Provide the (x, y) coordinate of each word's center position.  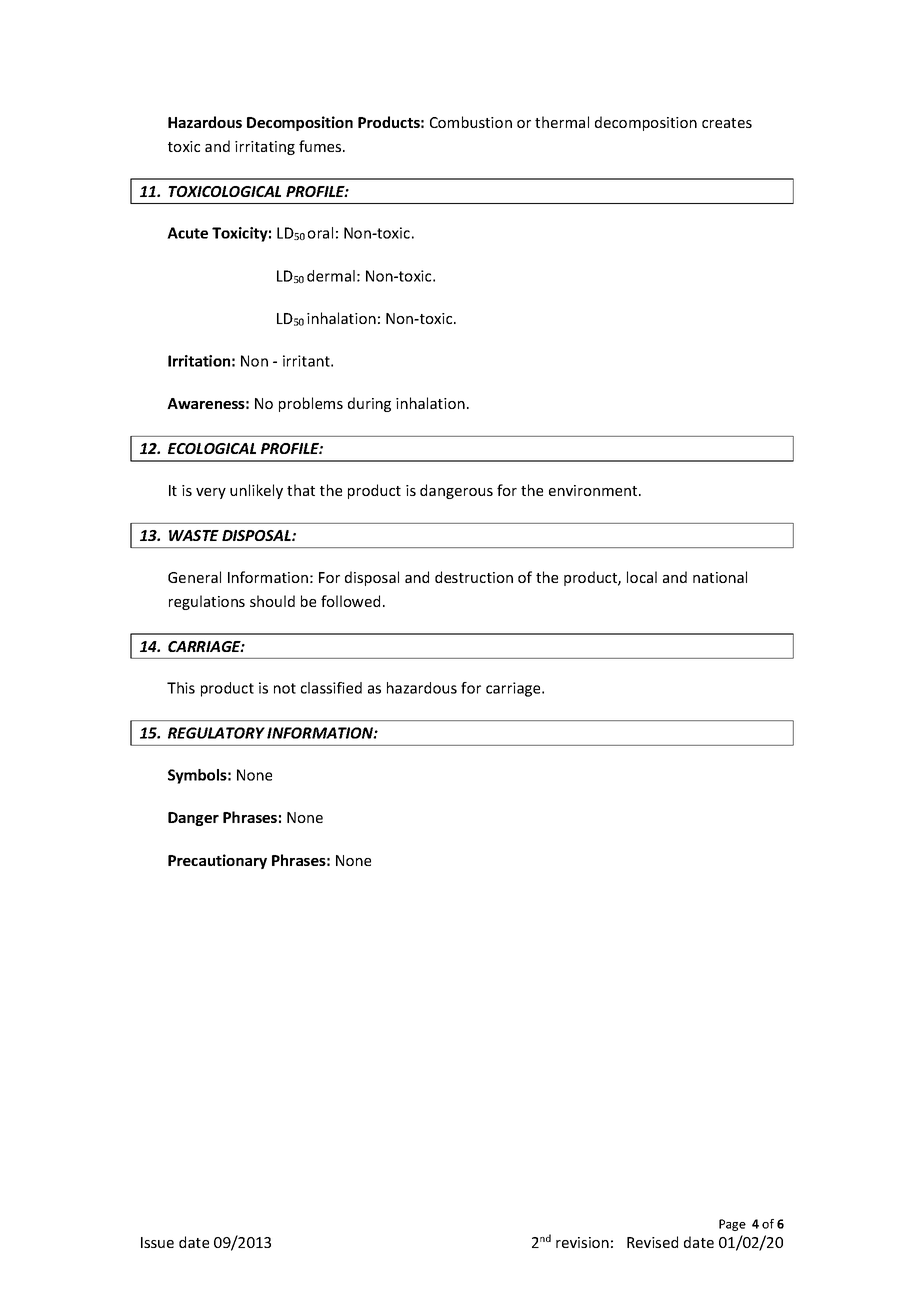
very (211, 493)
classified (331, 688)
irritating (265, 148)
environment (594, 490)
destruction (474, 577)
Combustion (471, 122)
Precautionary (217, 861)
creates (727, 123)
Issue (157, 1242)
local (642, 577)
